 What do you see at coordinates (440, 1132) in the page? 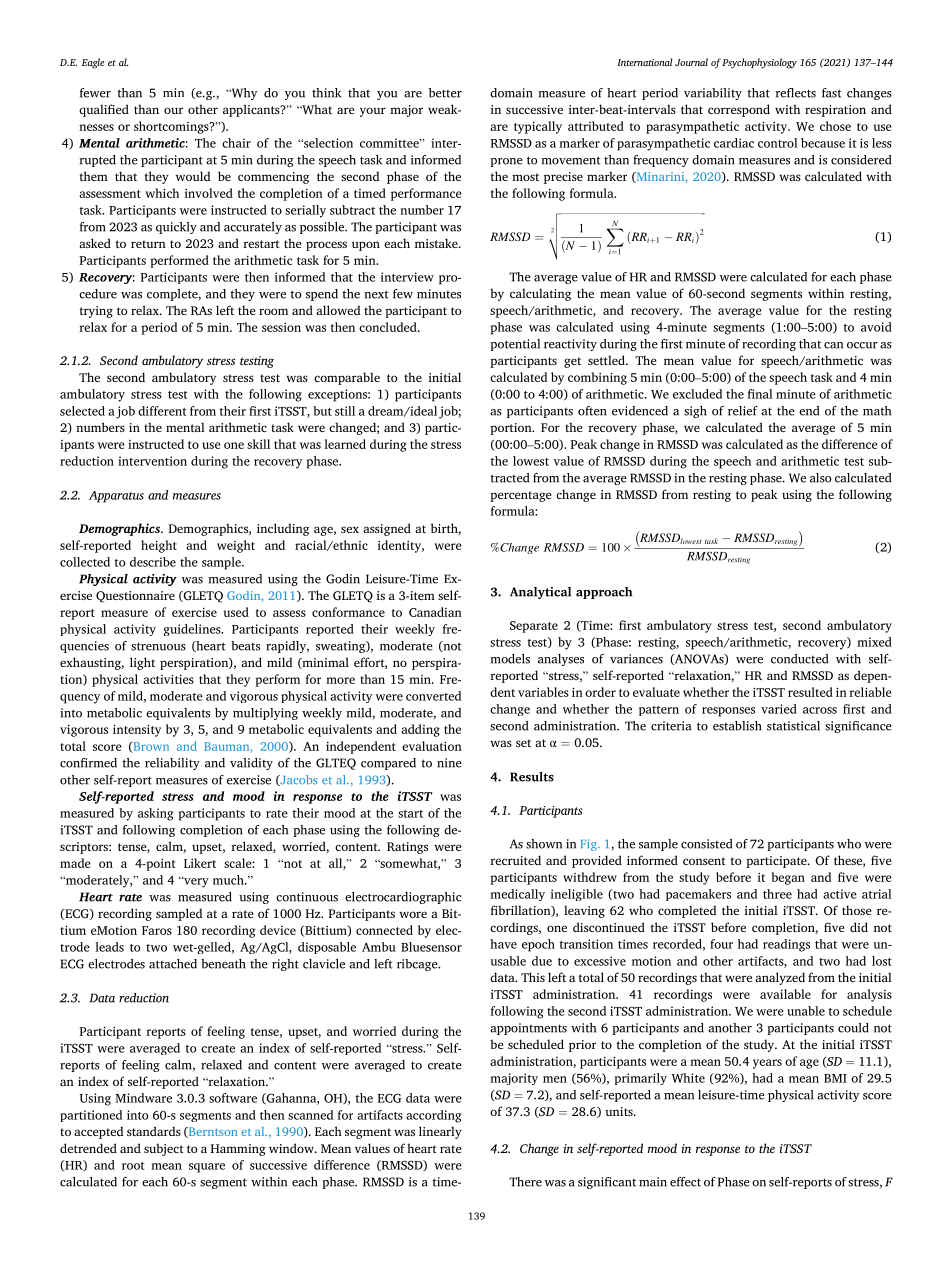
I see `linearly` at bounding box center [440, 1132].
